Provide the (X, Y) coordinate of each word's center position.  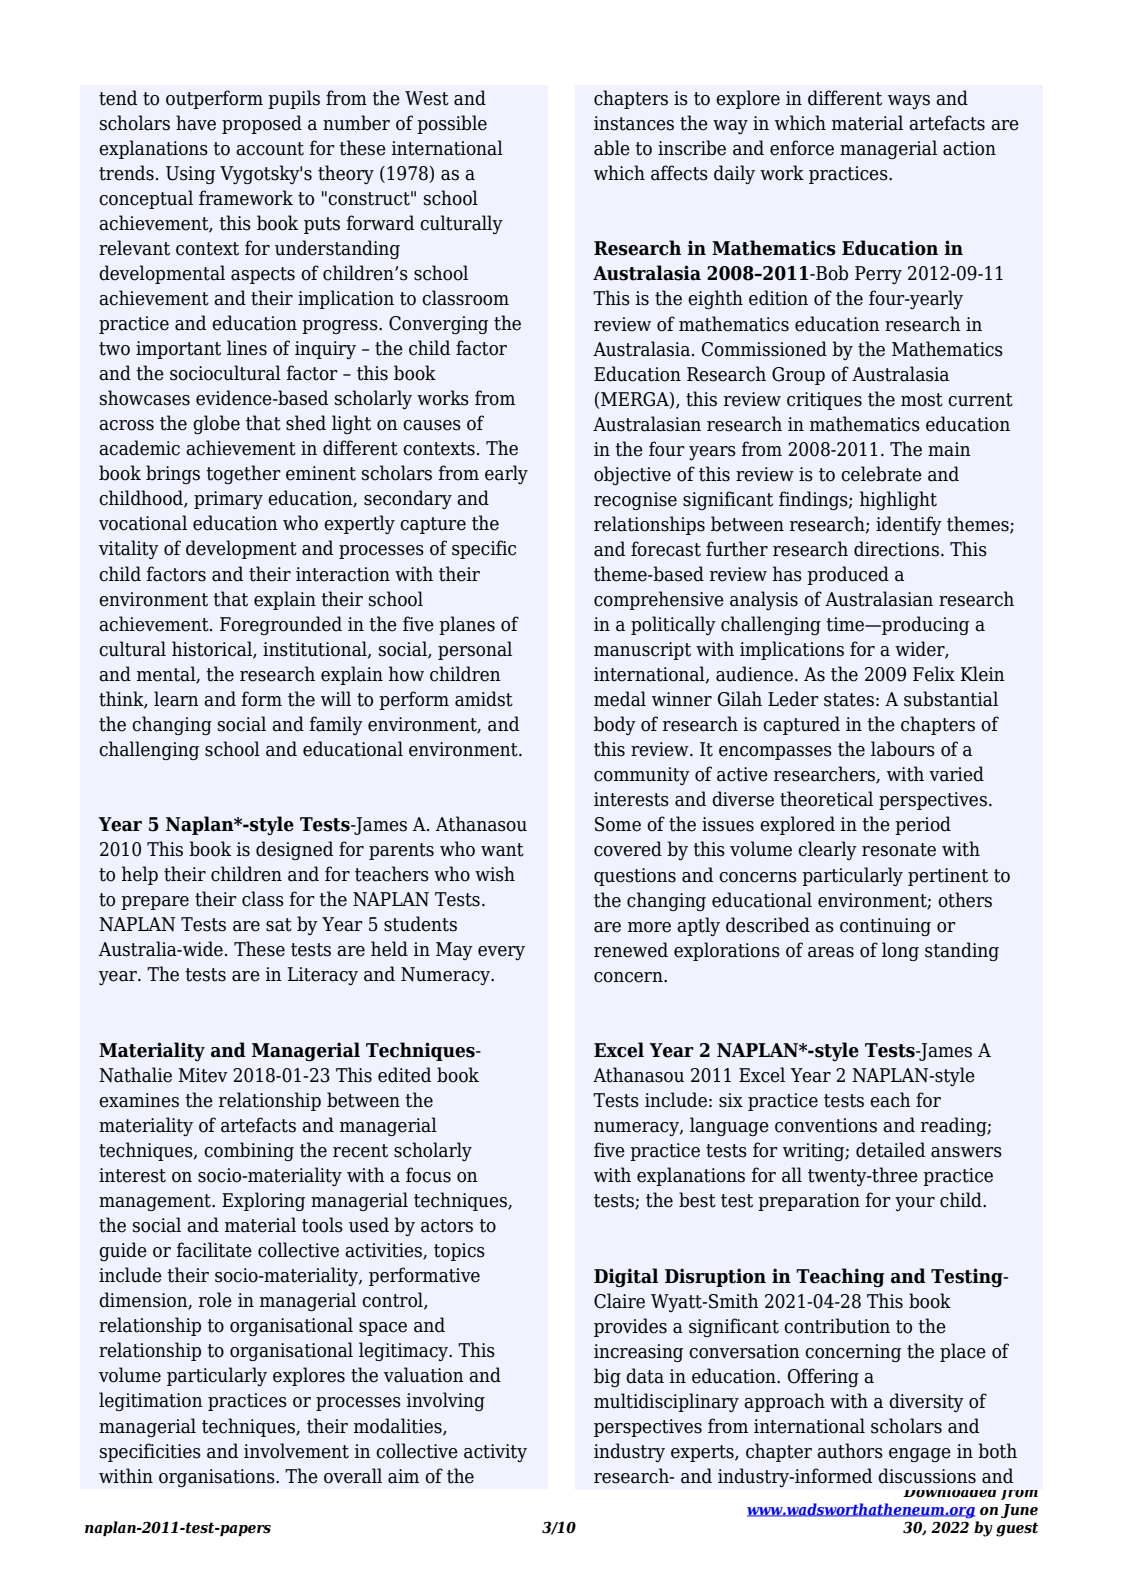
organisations (218, 1478)
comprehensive (659, 600)
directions (896, 549)
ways (909, 102)
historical (213, 649)
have (196, 123)
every (501, 953)
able (612, 148)
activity (495, 1453)
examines (139, 1100)
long (900, 951)
